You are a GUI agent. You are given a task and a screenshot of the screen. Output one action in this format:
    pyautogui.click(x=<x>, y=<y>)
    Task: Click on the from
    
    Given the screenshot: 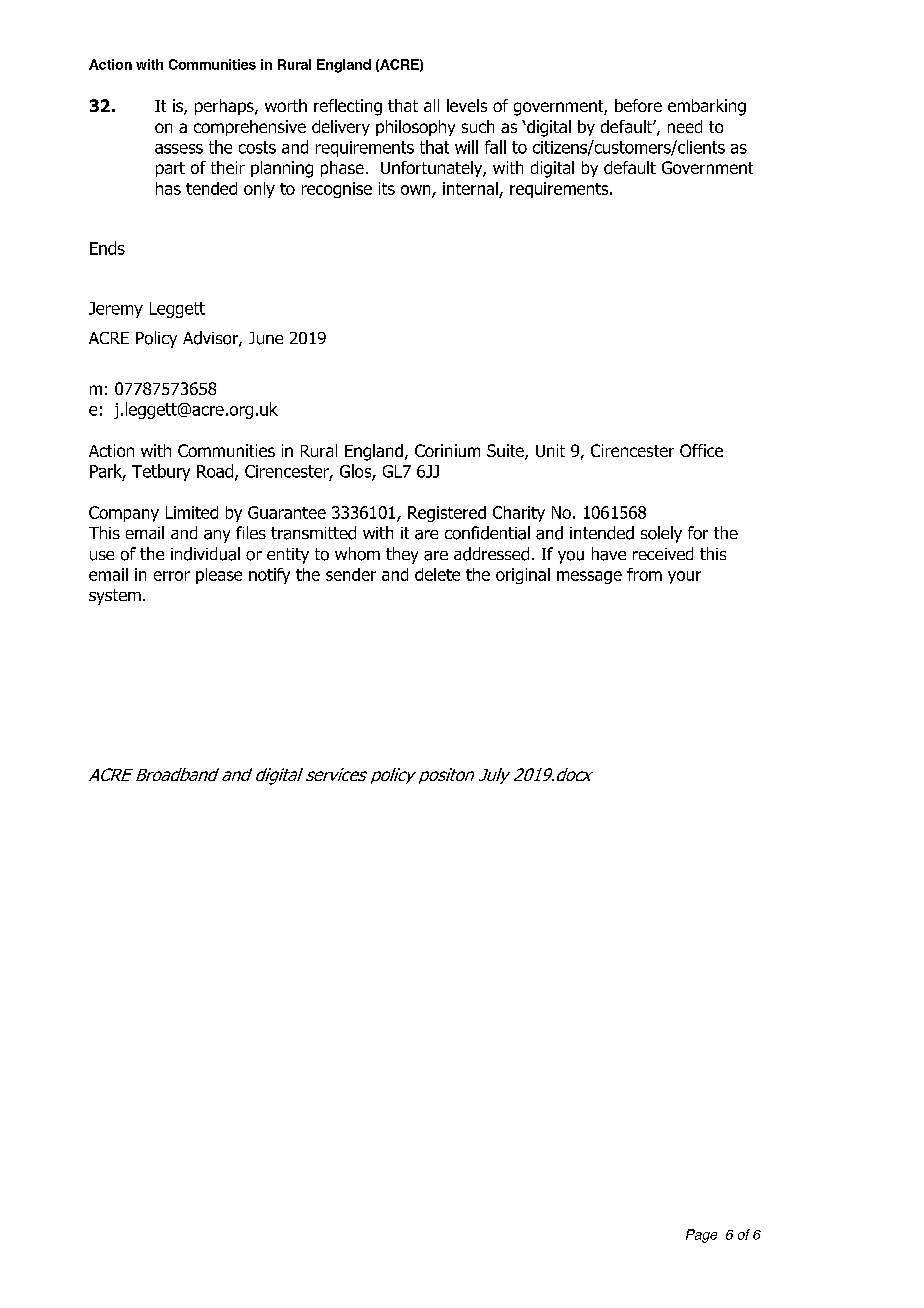 What is the action you would take?
    pyautogui.click(x=644, y=574)
